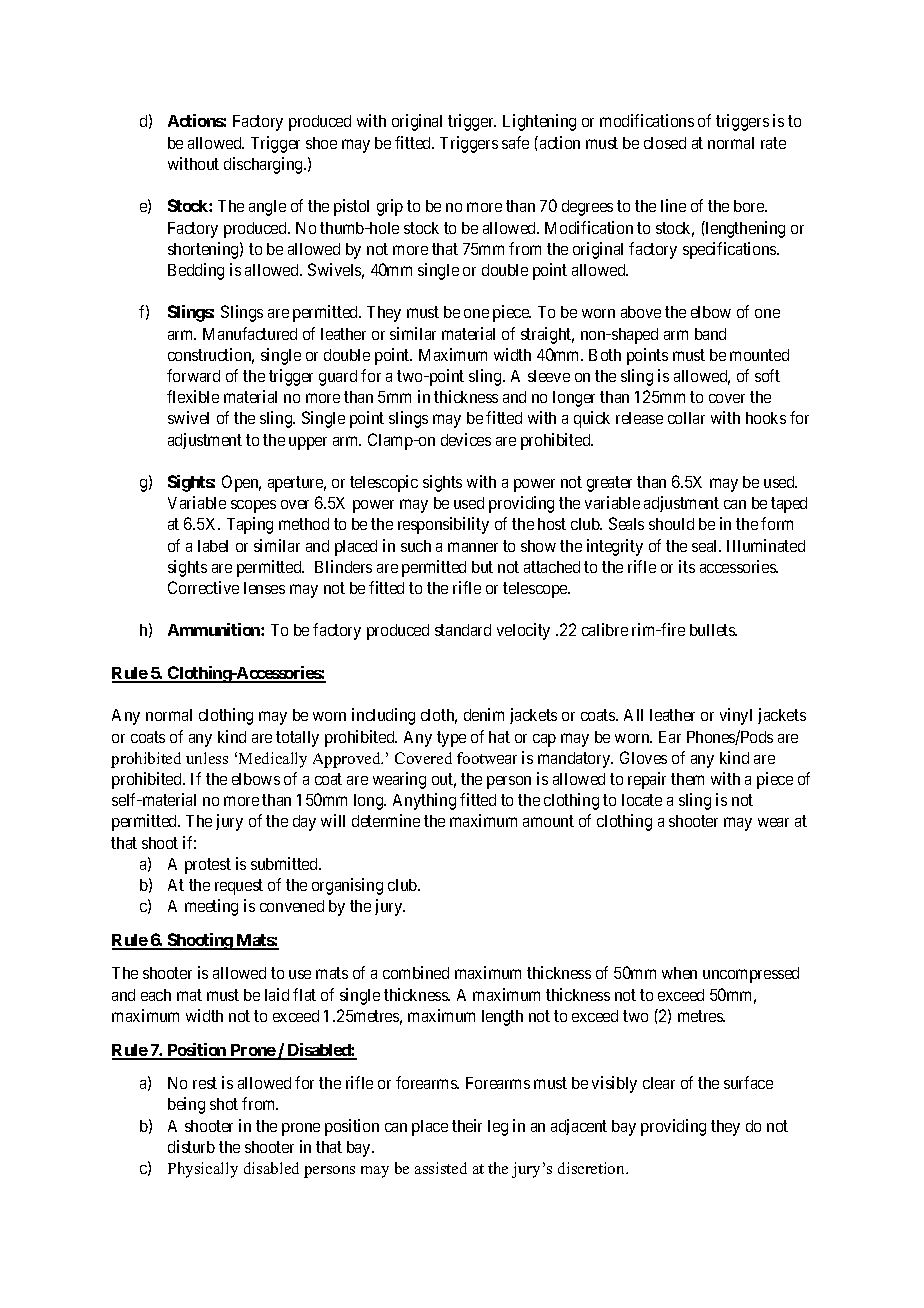  I want to click on safe, so click(515, 142).
